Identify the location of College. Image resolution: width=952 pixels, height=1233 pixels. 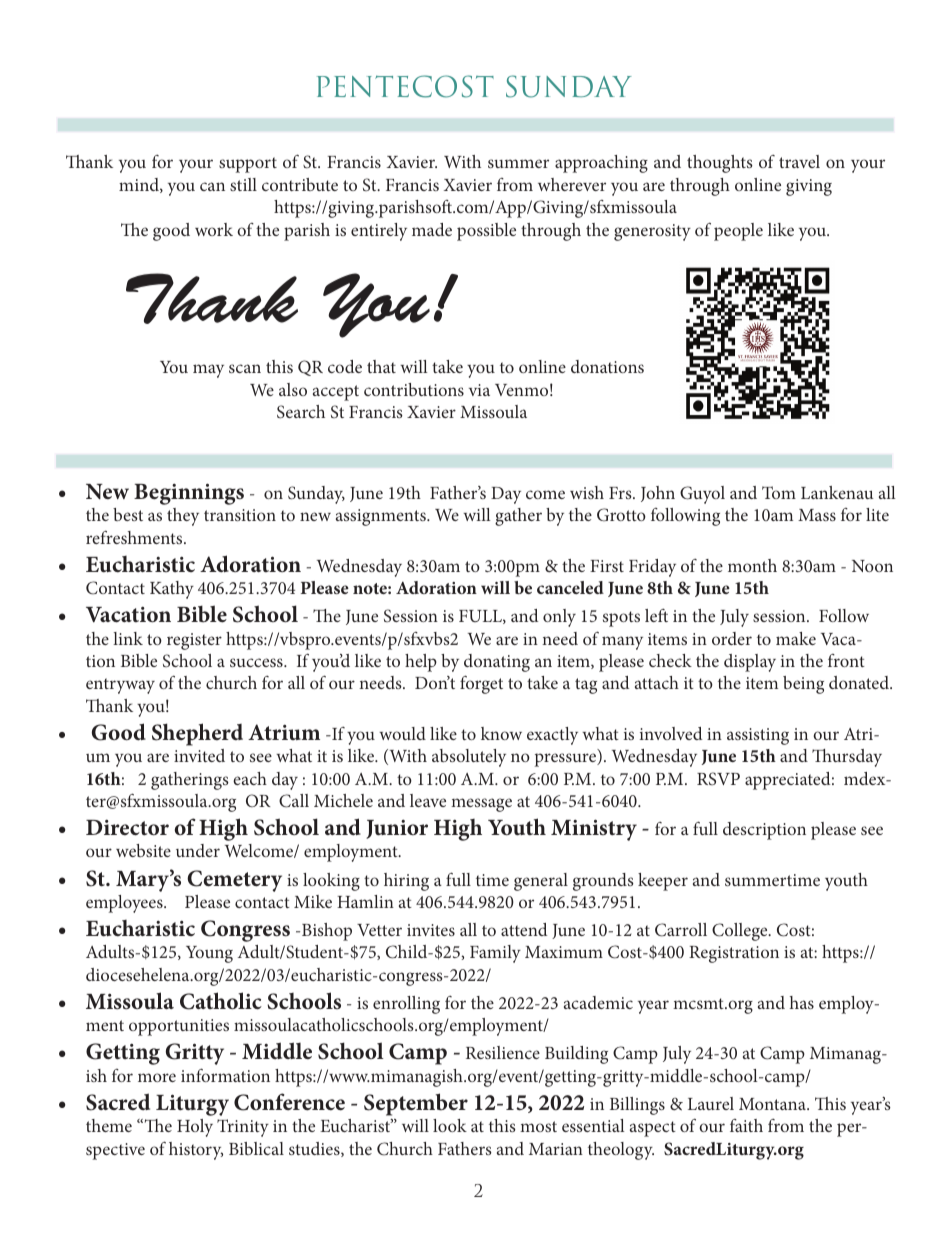
(741, 932).
